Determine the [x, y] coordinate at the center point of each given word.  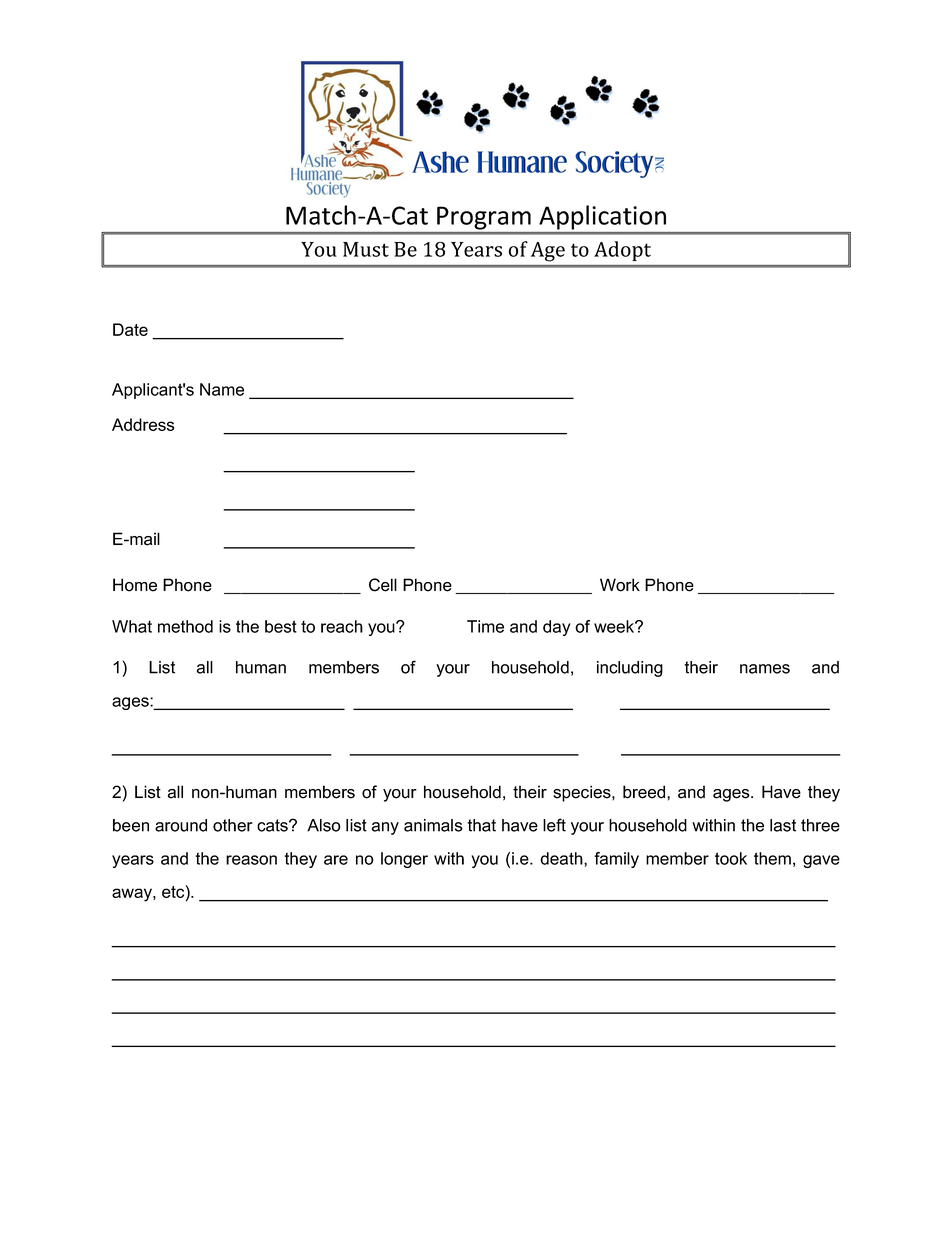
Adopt [622, 251]
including [630, 669]
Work [620, 585]
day [557, 628]
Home [135, 585]
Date [130, 329]
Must [366, 249]
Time [485, 626]
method [185, 626]
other [233, 825]
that [481, 825]
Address [143, 424]
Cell [383, 585]
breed [645, 792]
